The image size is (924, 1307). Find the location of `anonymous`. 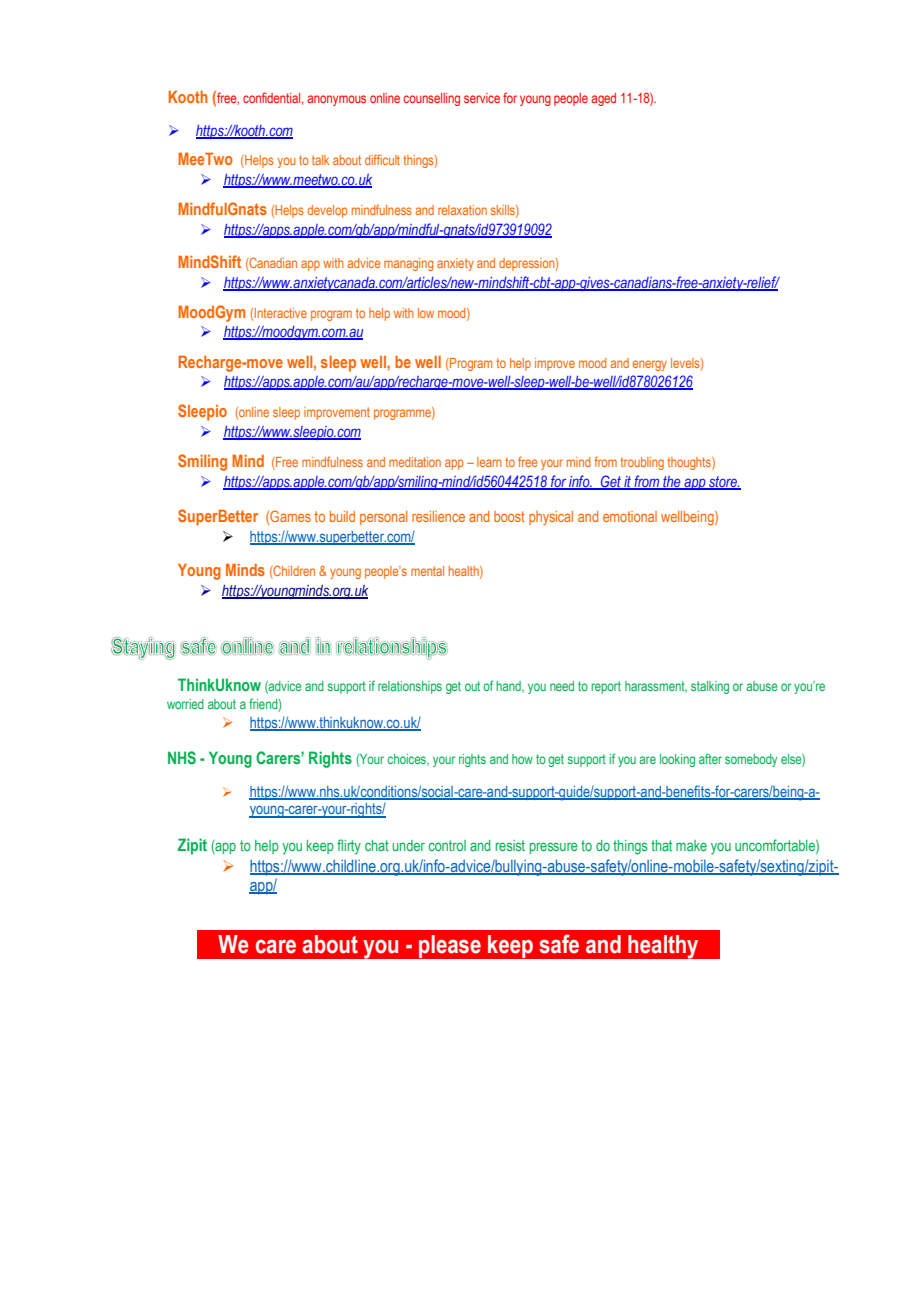

anonymous is located at coordinates (336, 100).
